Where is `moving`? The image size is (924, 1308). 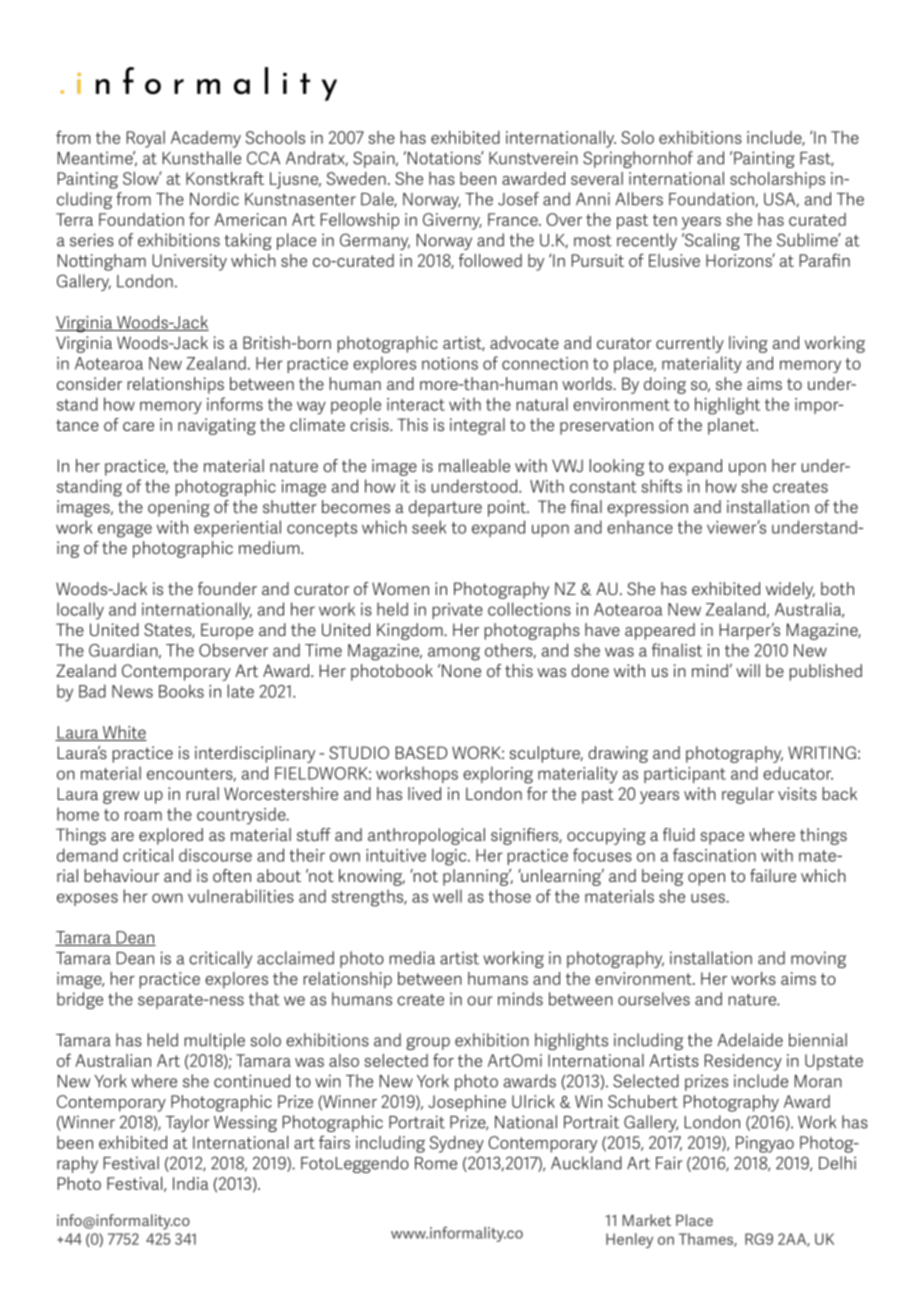 moving is located at coordinates (818, 959).
